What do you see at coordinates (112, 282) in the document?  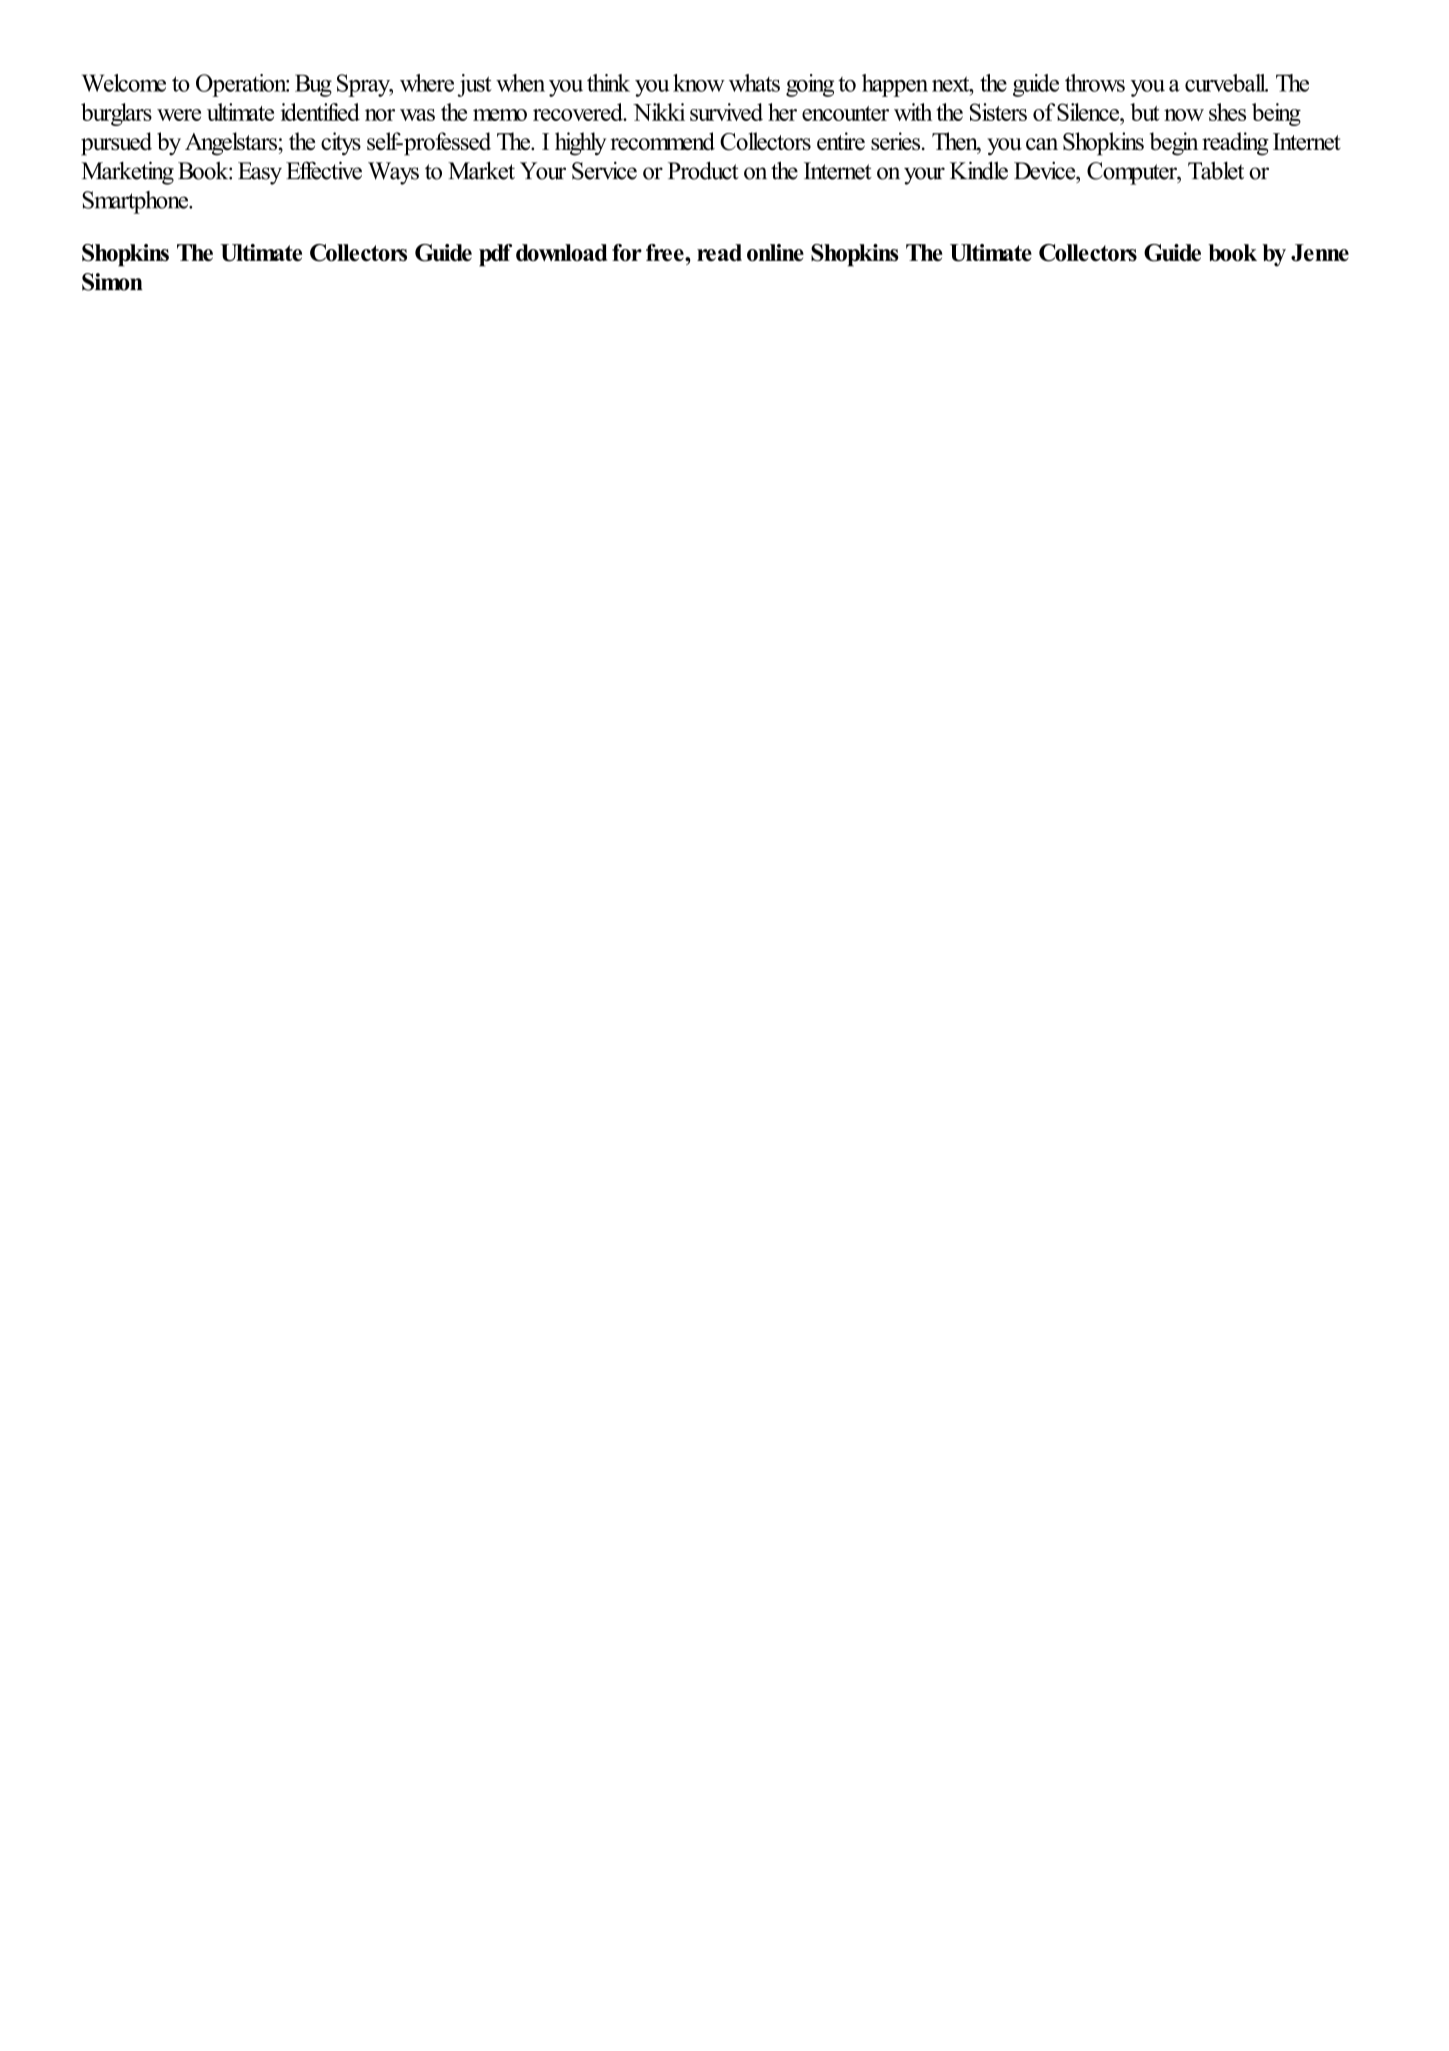 I see `Simon` at bounding box center [112, 282].
